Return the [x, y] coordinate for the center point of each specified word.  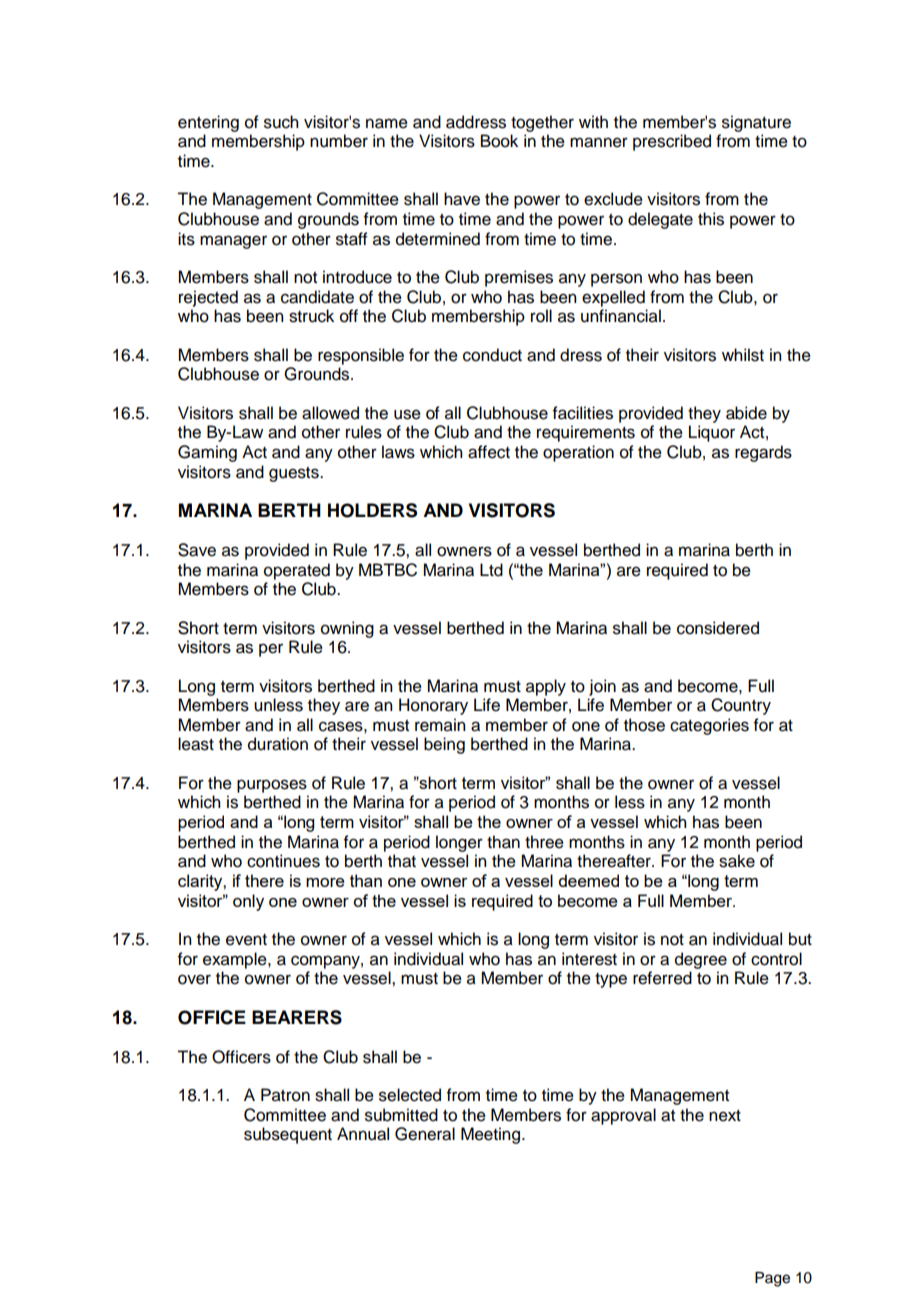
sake [737, 861]
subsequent [288, 1135]
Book [499, 141]
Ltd [491, 570]
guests [295, 474]
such [281, 122]
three [544, 842]
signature [756, 123]
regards [763, 453]
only [248, 902]
